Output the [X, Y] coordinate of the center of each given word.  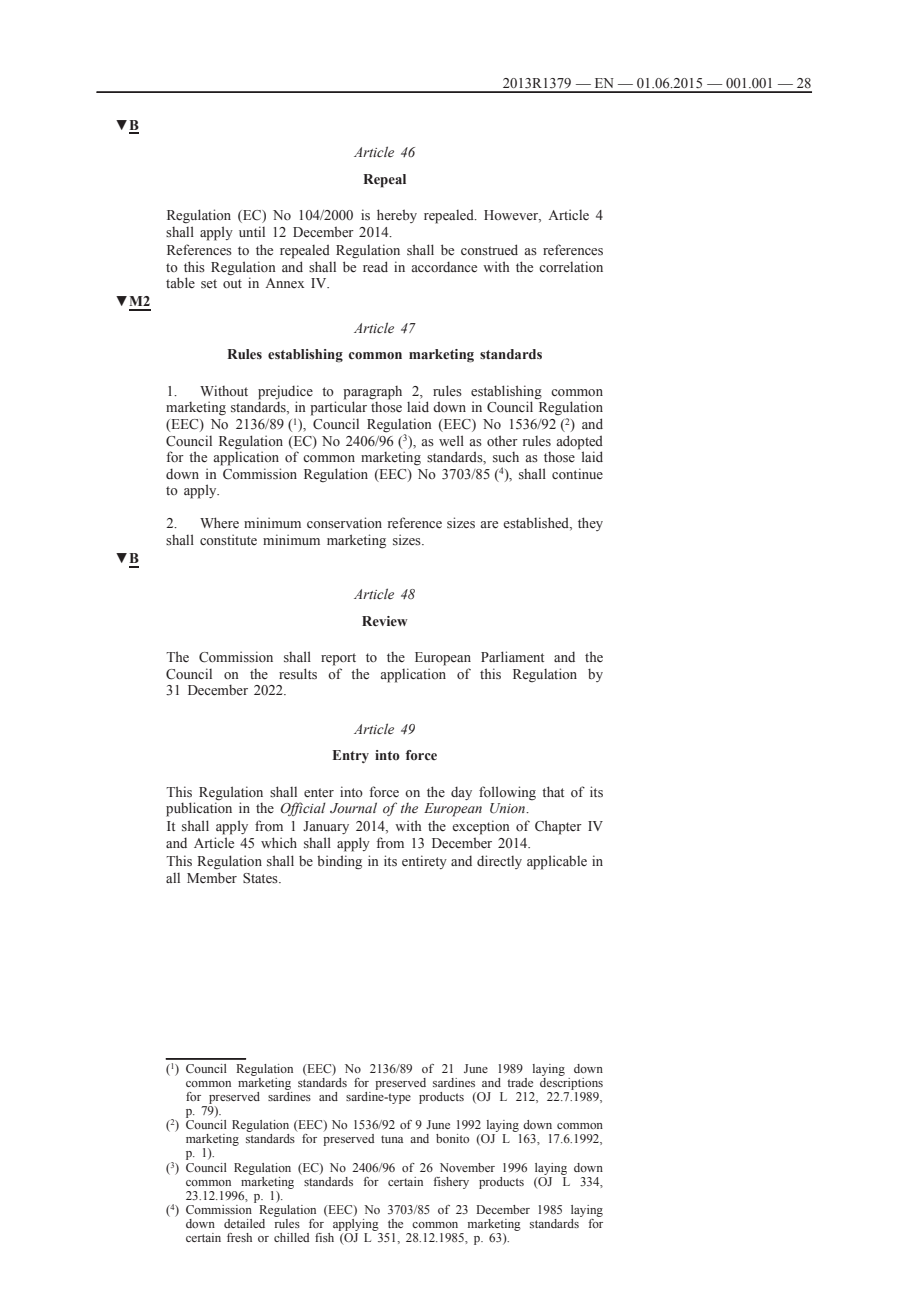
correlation [571, 267]
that [553, 791]
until [252, 231]
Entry [351, 756]
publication [199, 808]
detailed [244, 1223]
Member [212, 877]
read [375, 266]
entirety [424, 862]
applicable [557, 862]
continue [577, 473]
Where [219, 523]
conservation [344, 522]
